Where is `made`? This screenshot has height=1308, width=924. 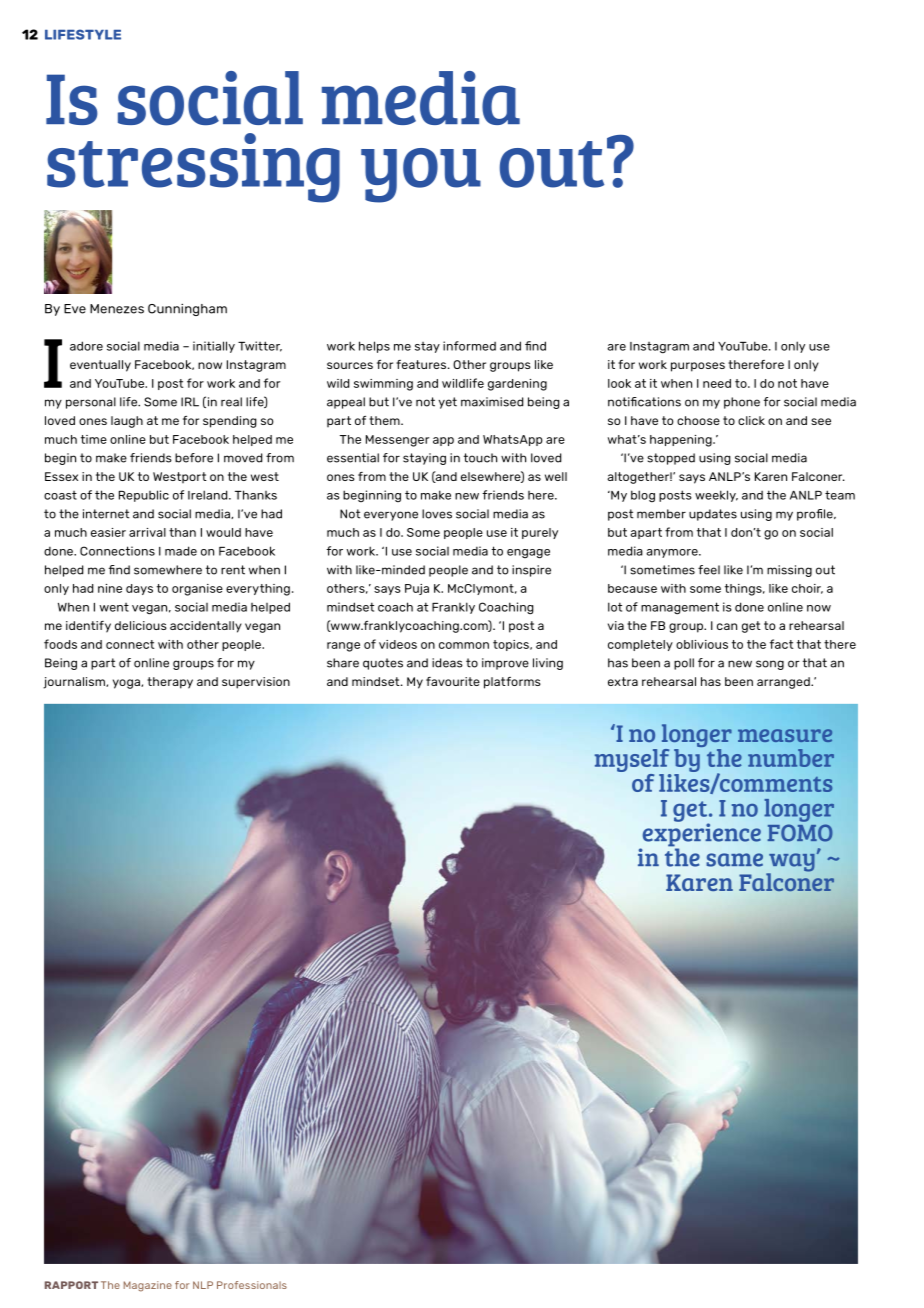 made is located at coordinates (181, 551).
